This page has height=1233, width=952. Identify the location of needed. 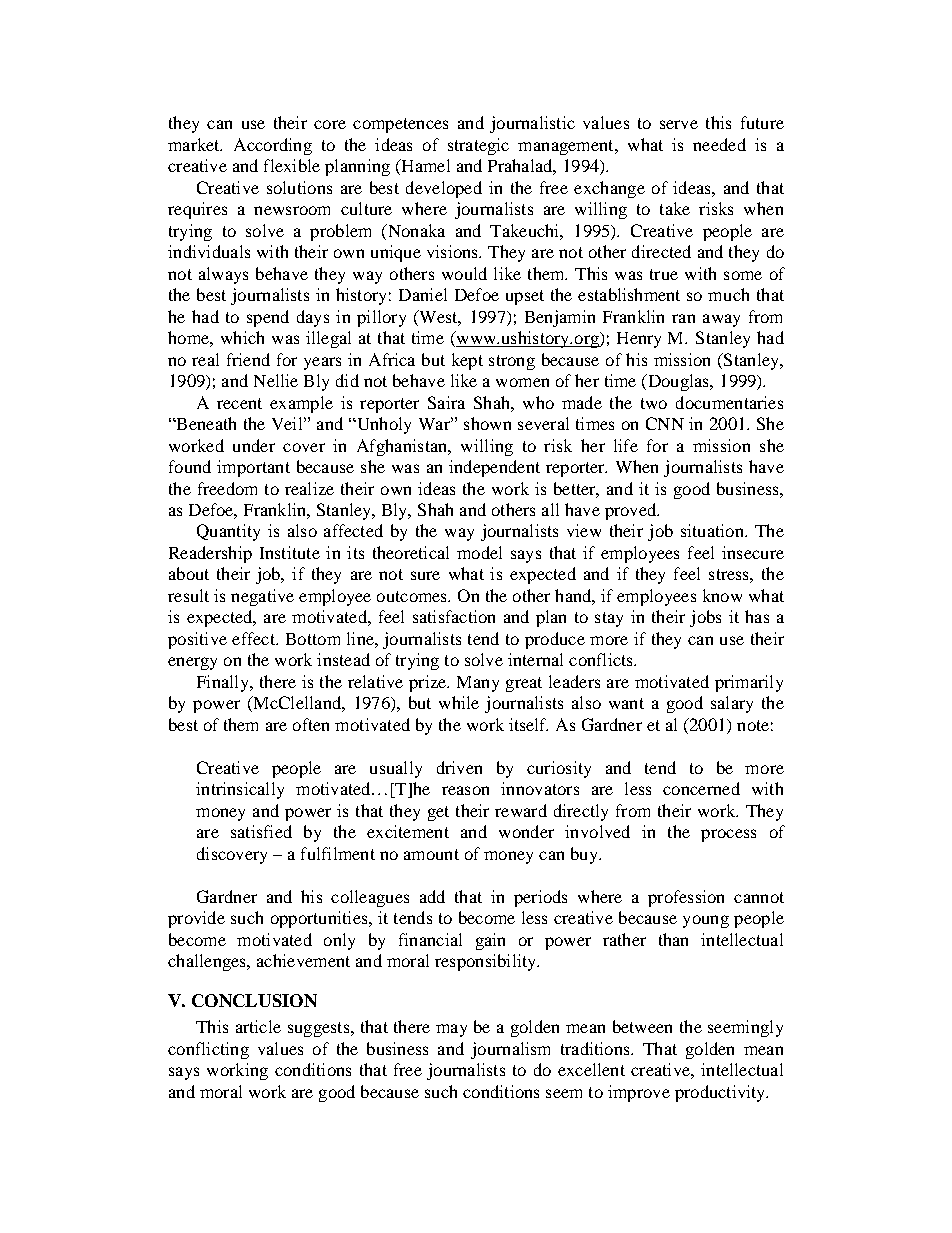
(719, 144).
